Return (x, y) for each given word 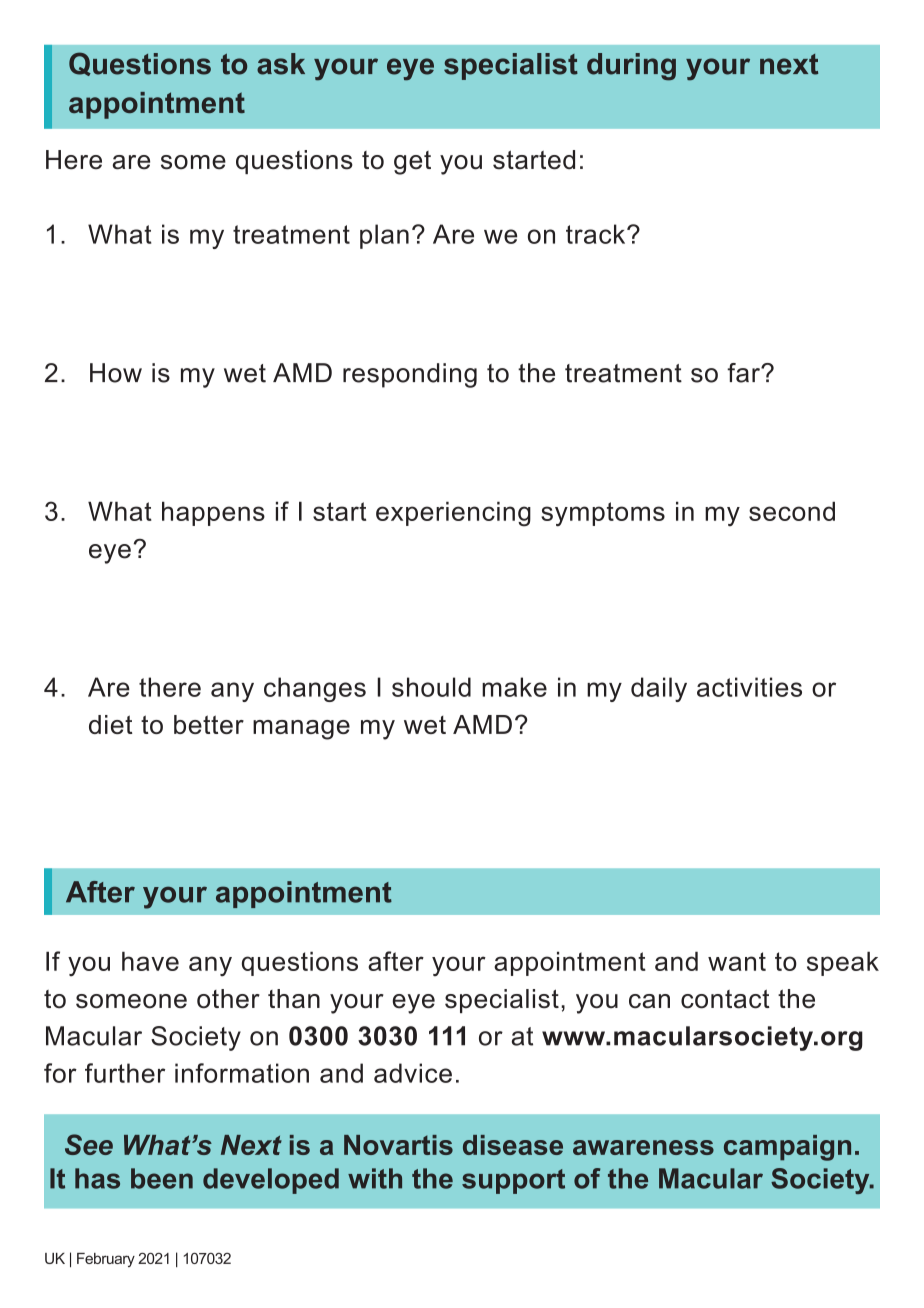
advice (413, 1073)
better (209, 724)
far (744, 373)
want (737, 961)
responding (410, 375)
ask (281, 64)
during (631, 67)
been (162, 1178)
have (150, 961)
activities (749, 687)
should (431, 687)
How (116, 373)
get (412, 163)
